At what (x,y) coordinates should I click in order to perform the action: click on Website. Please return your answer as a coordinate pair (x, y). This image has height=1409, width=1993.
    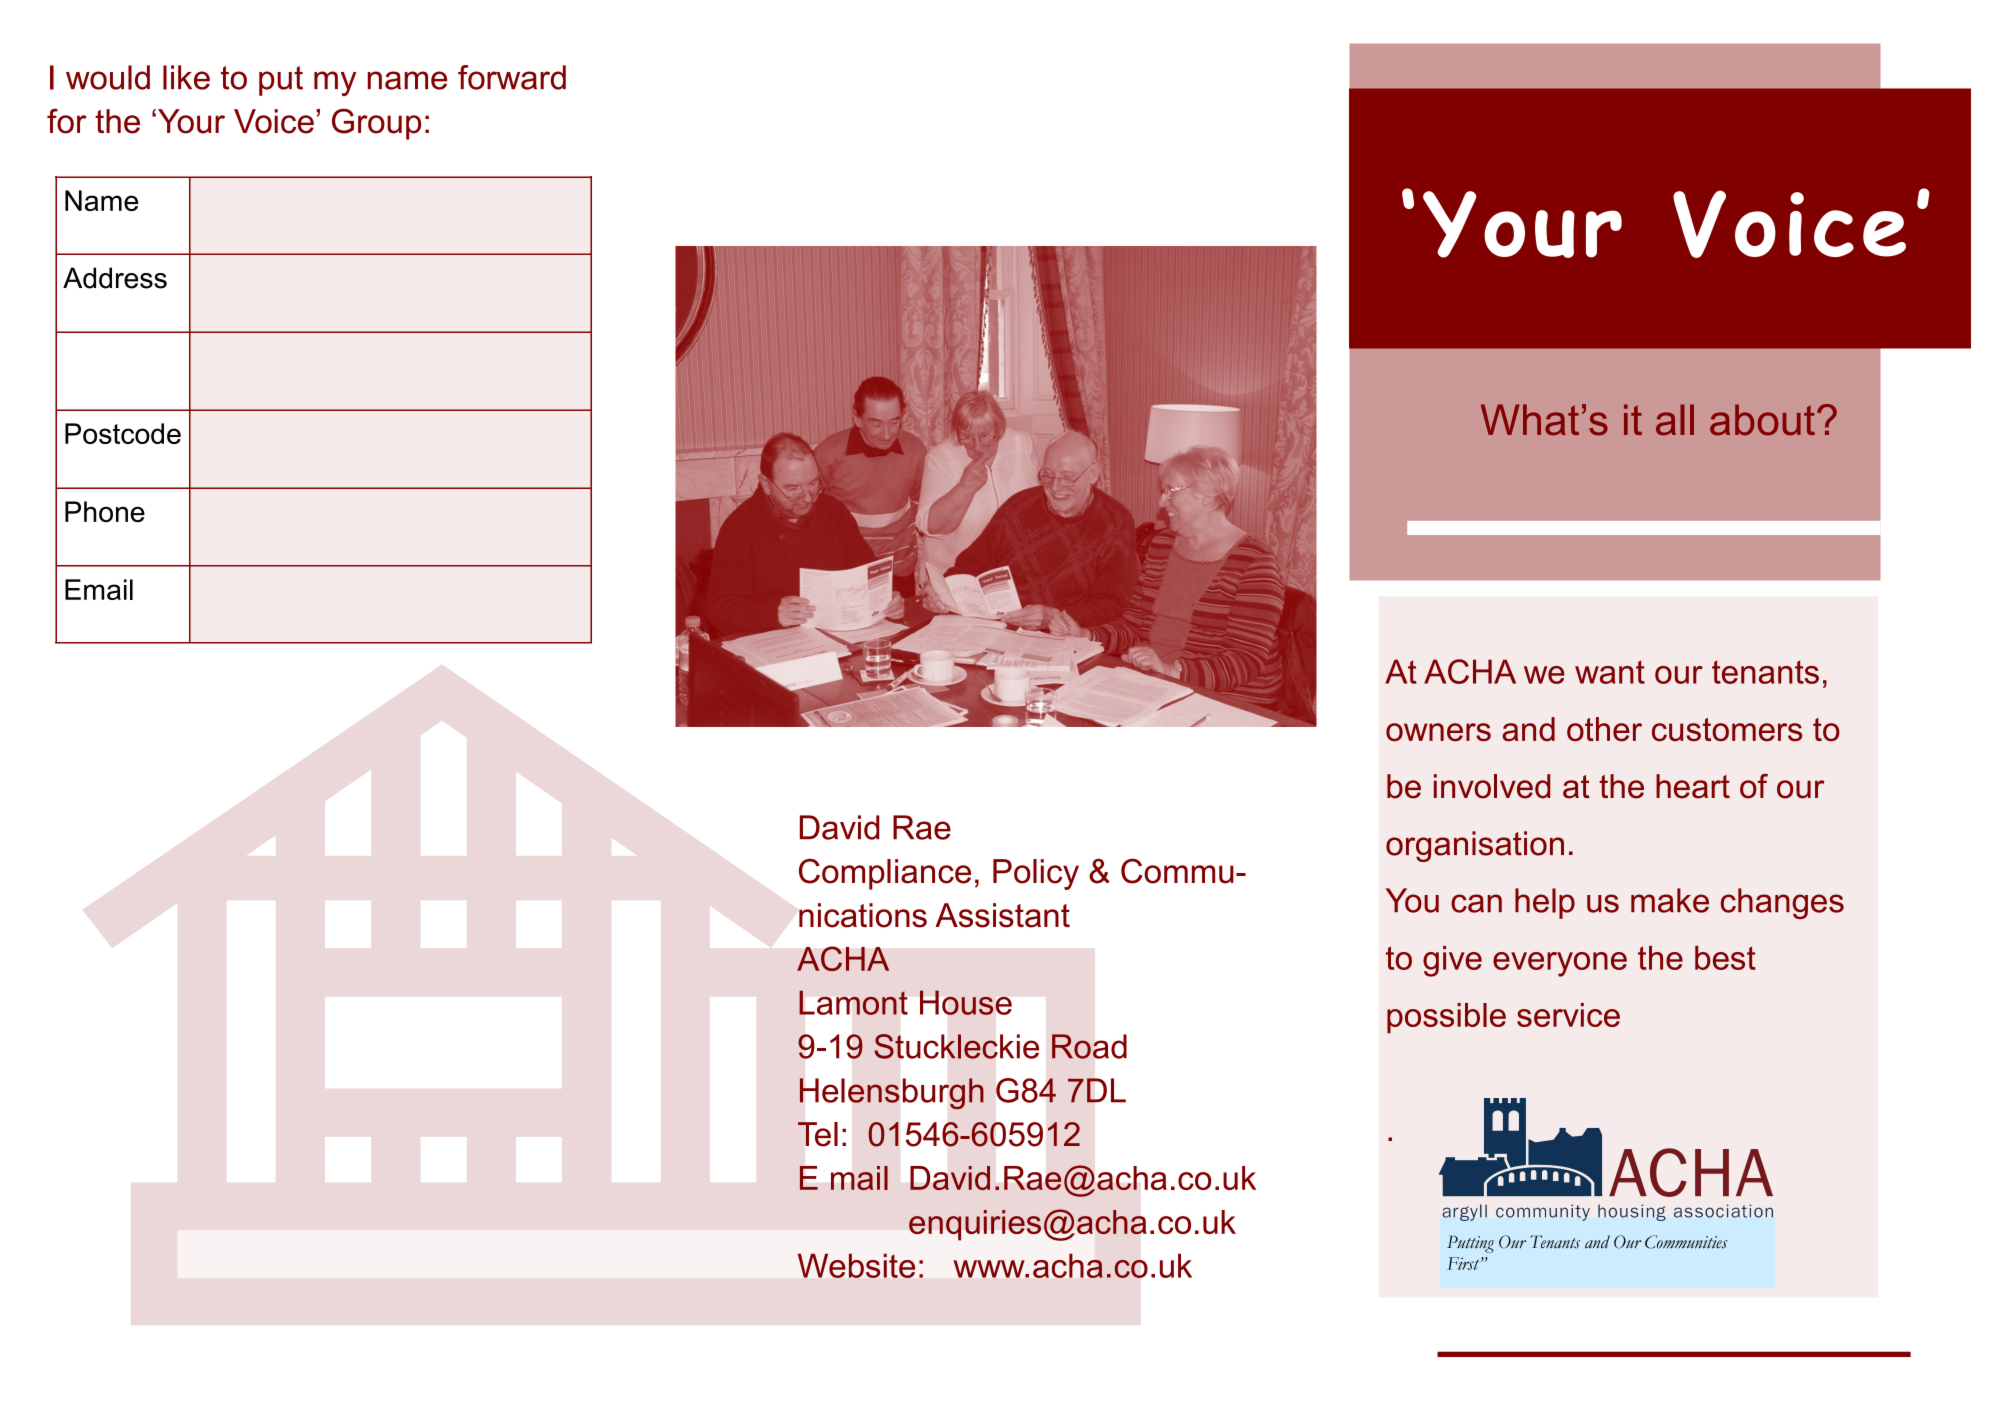
    Looking at the image, I should click on (856, 1266).
